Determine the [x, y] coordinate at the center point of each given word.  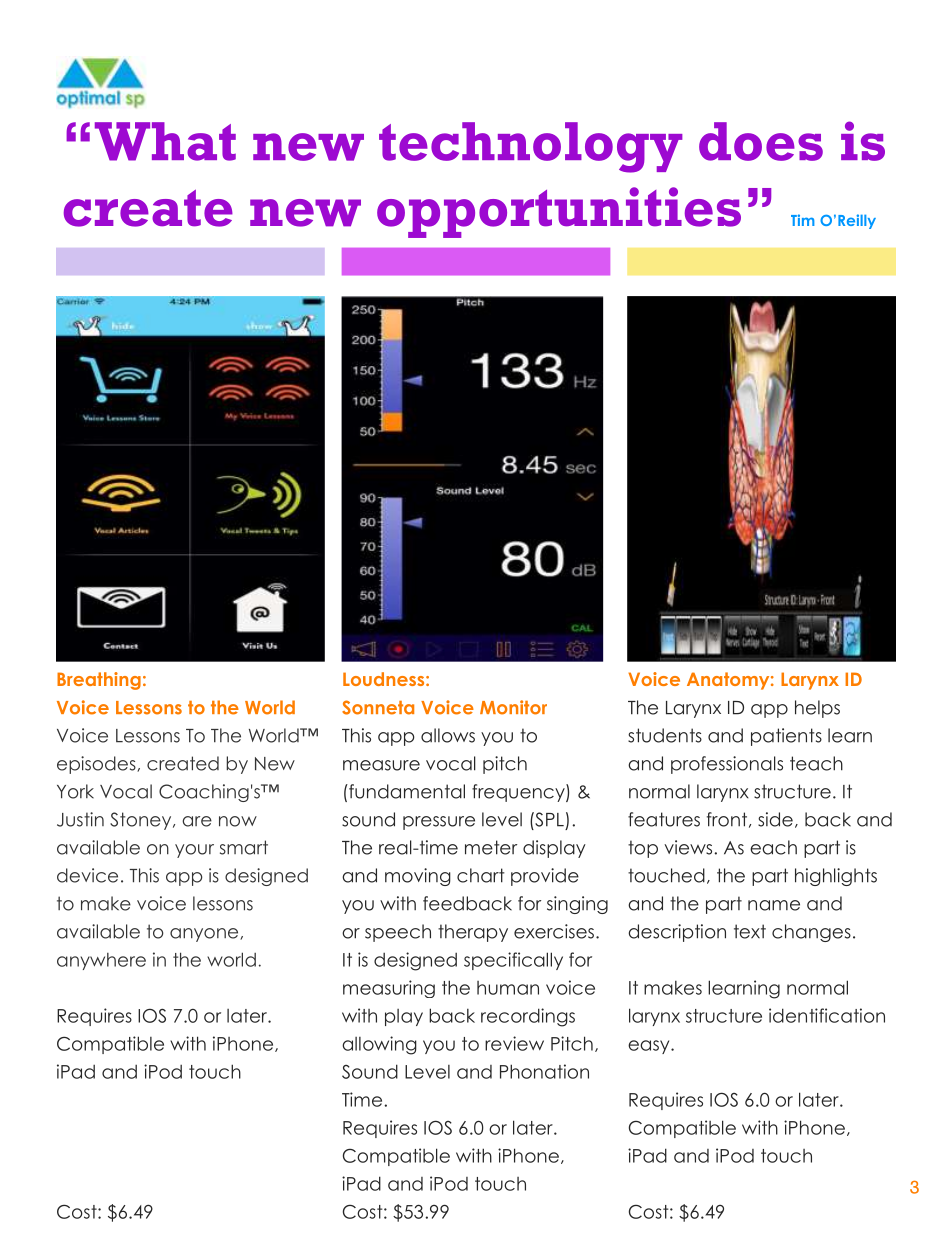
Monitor [513, 707]
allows [448, 735]
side [775, 819]
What [165, 141]
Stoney [142, 821]
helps [817, 709]
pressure [439, 823]
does [761, 141]
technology [531, 147]
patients [786, 737]
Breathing [99, 681]
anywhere [101, 961]
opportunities [559, 212]
